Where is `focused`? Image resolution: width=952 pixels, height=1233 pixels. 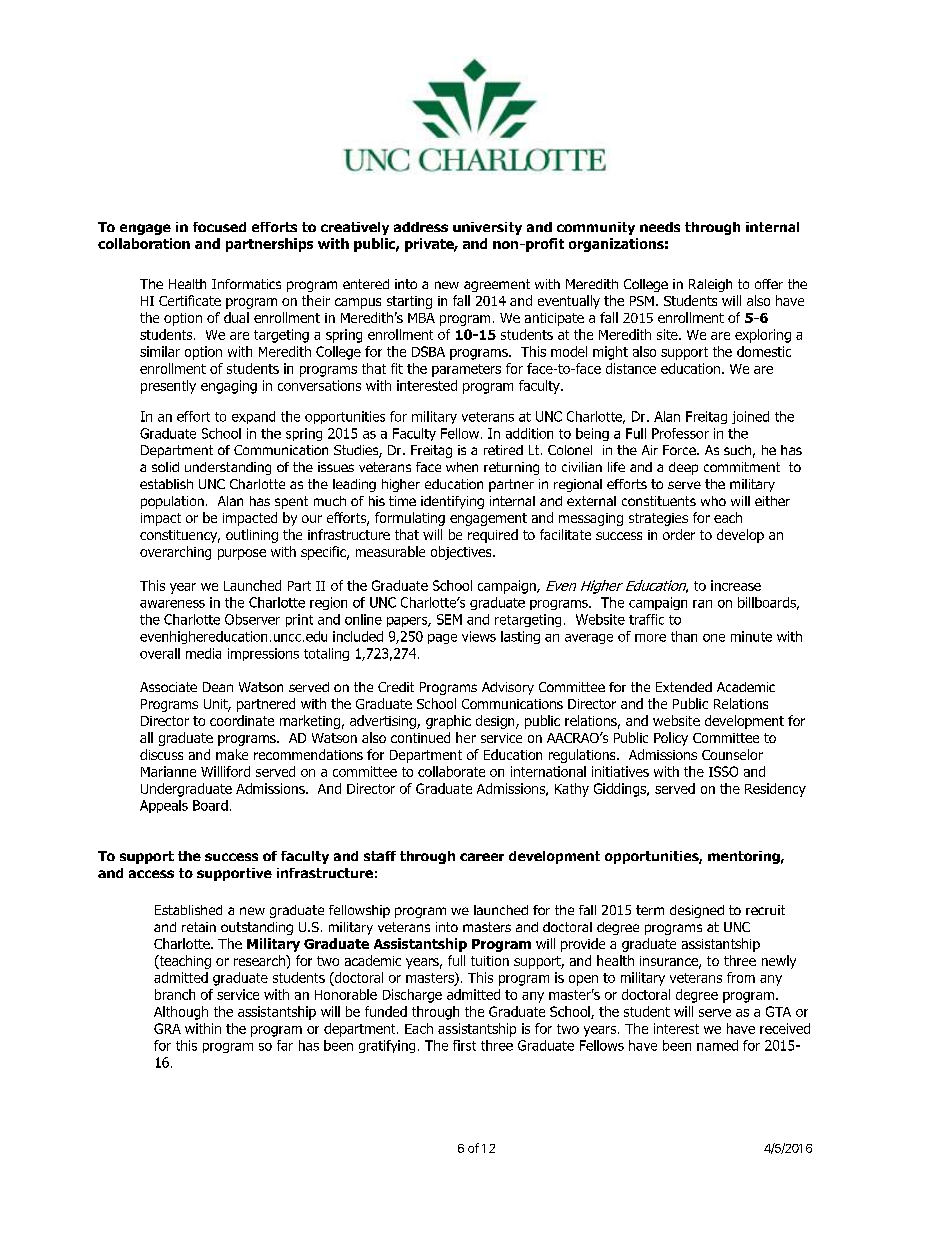 focused is located at coordinates (219, 227).
